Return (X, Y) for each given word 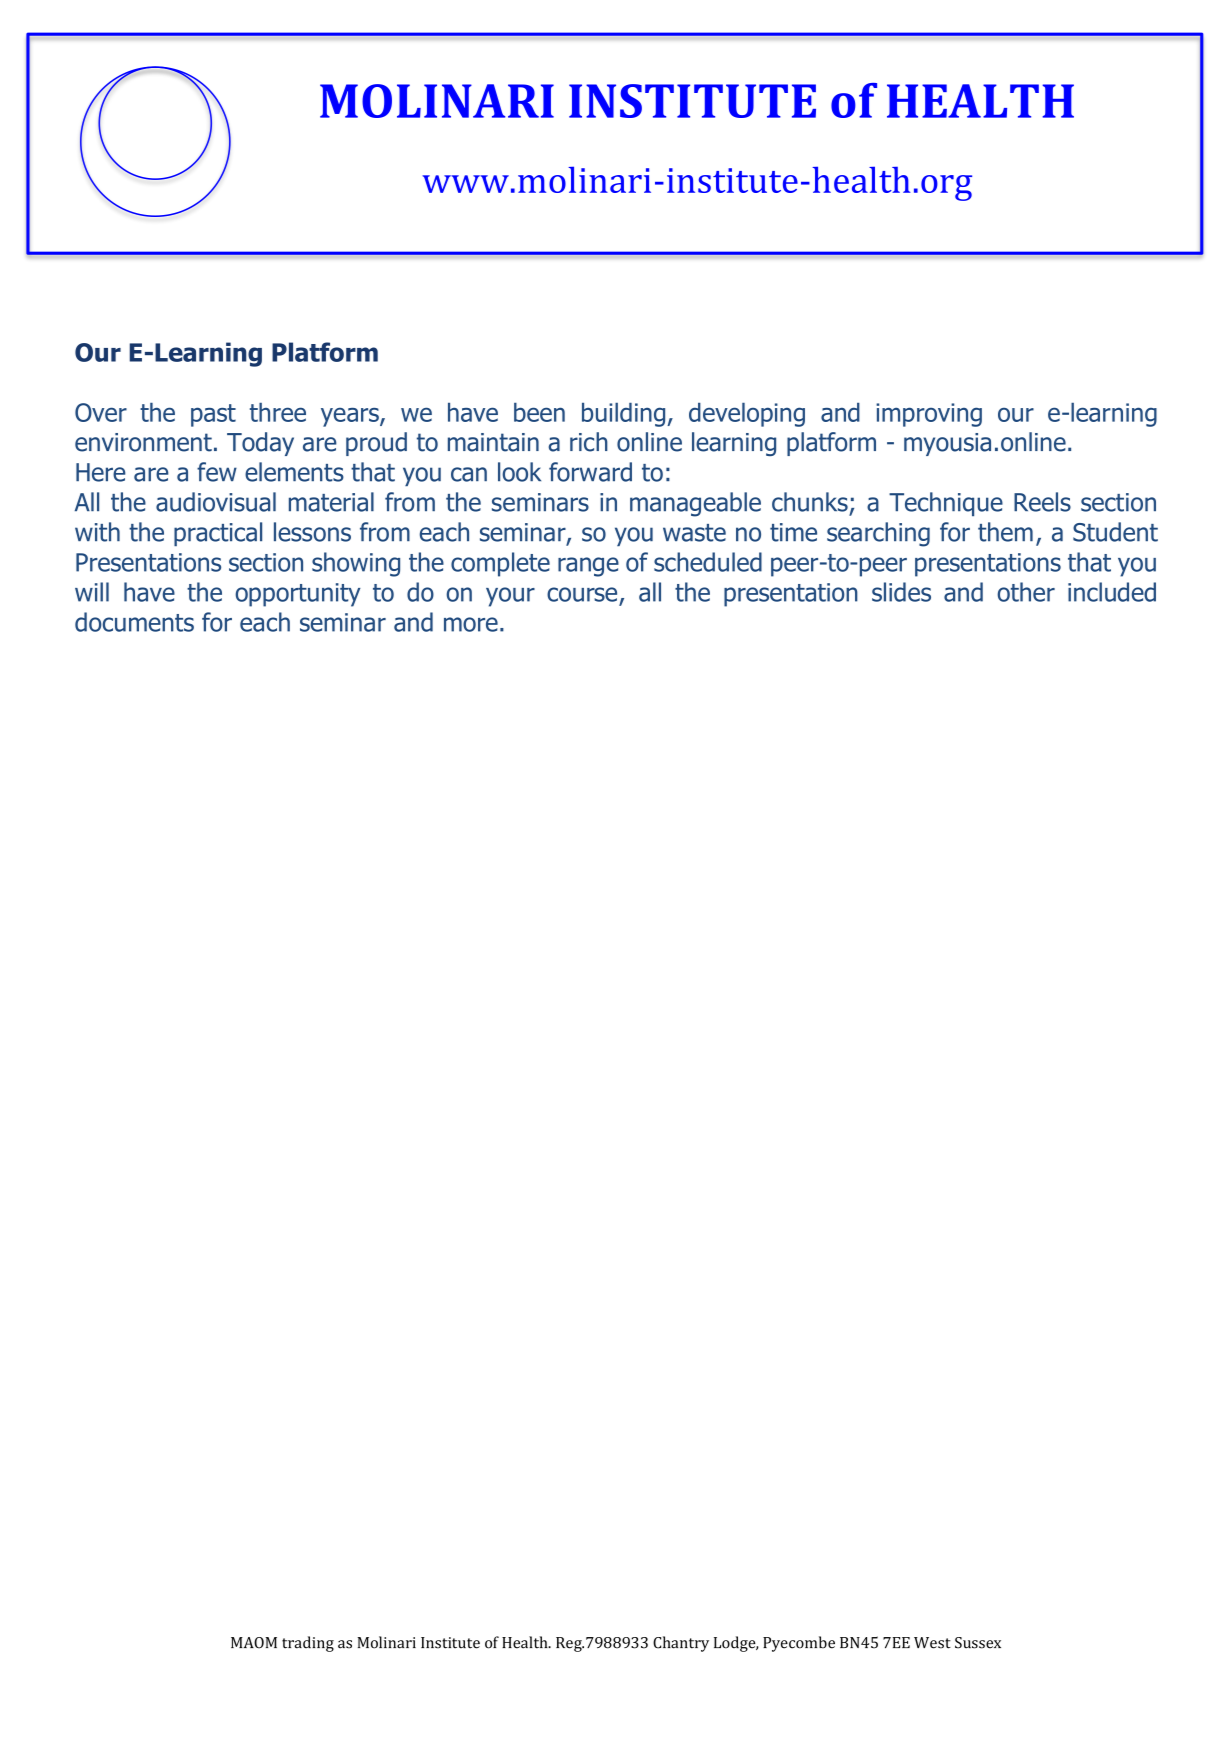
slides (901, 592)
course (582, 594)
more (471, 624)
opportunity (298, 595)
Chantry (681, 1644)
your (510, 597)
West (932, 1643)
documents (134, 622)
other (1026, 592)
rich (589, 442)
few (217, 472)
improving (929, 415)
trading (308, 1644)
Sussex (978, 1643)
